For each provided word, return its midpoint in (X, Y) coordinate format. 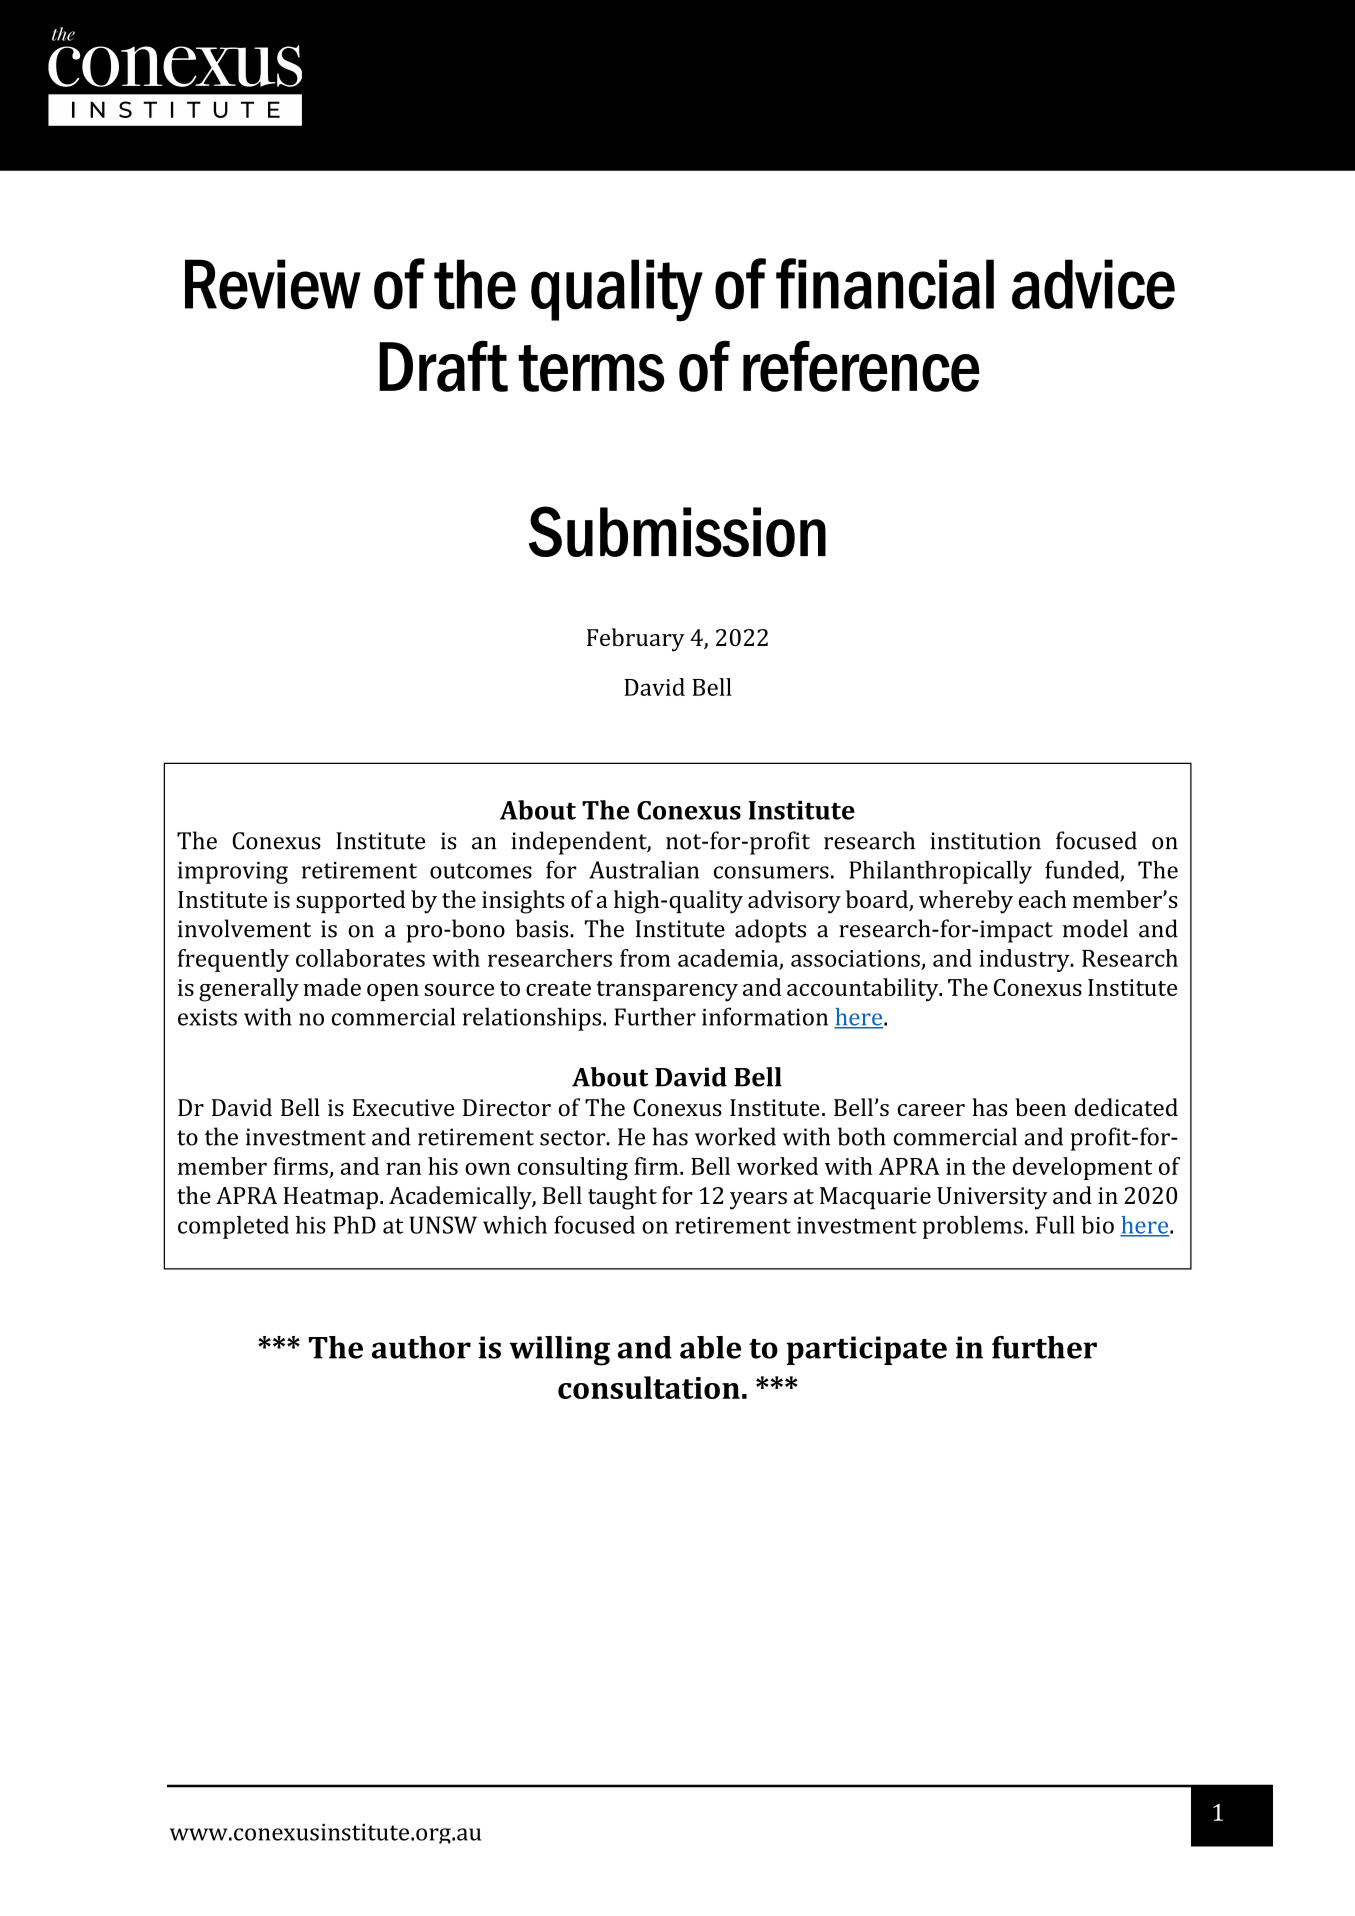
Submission (677, 531)
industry (1025, 960)
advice (1093, 284)
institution (985, 841)
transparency (667, 991)
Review (273, 284)
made (332, 987)
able (710, 1347)
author (421, 1347)
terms (591, 368)
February (636, 640)
